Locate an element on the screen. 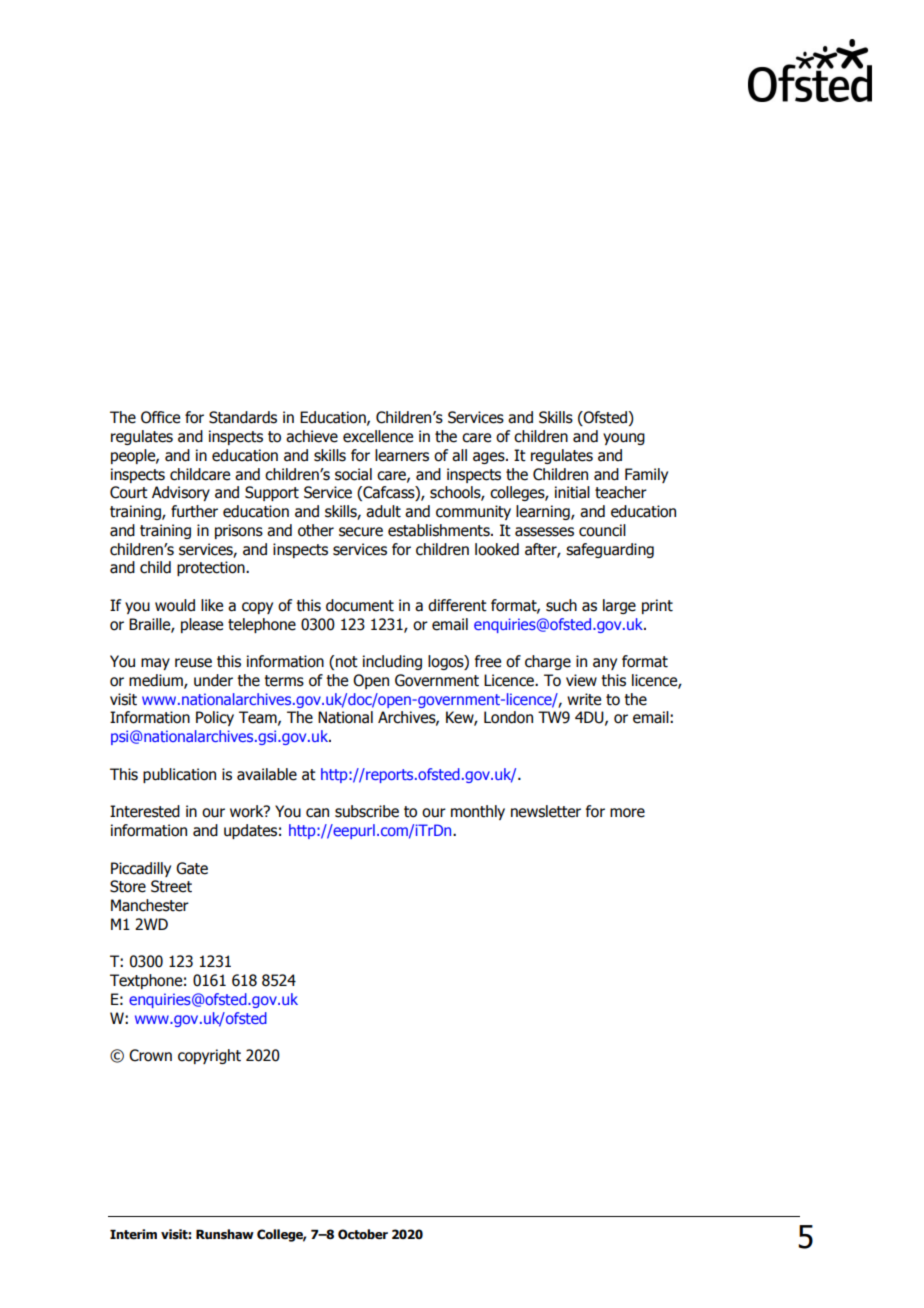 The width and height of the screenshot is (924, 1308). subscribe is located at coordinates (367, 811).
